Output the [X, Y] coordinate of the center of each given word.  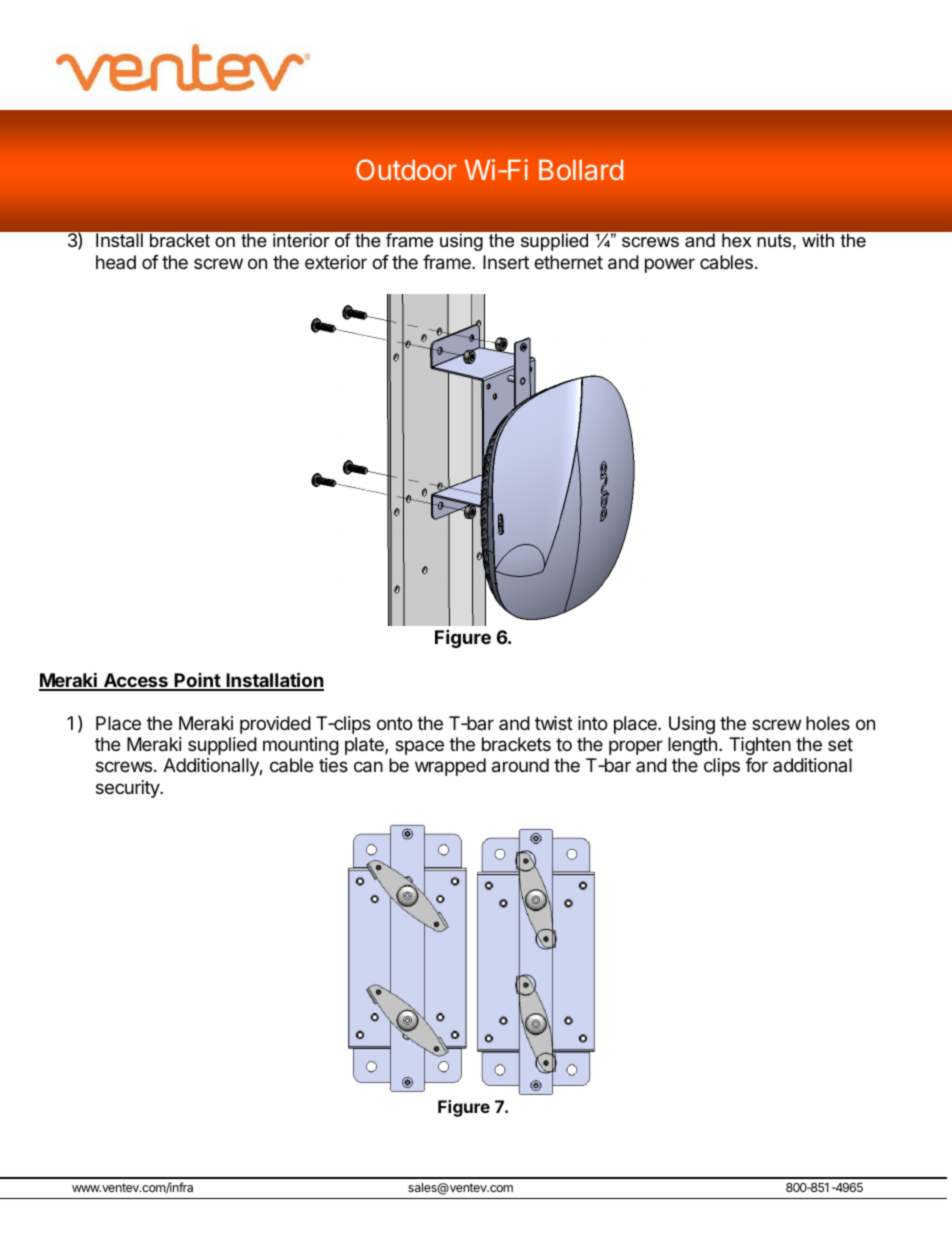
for [756, 765]
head [116, 262]
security [129, 789]
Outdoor [406, 169]
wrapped [450, 767]
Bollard [581, 169]
